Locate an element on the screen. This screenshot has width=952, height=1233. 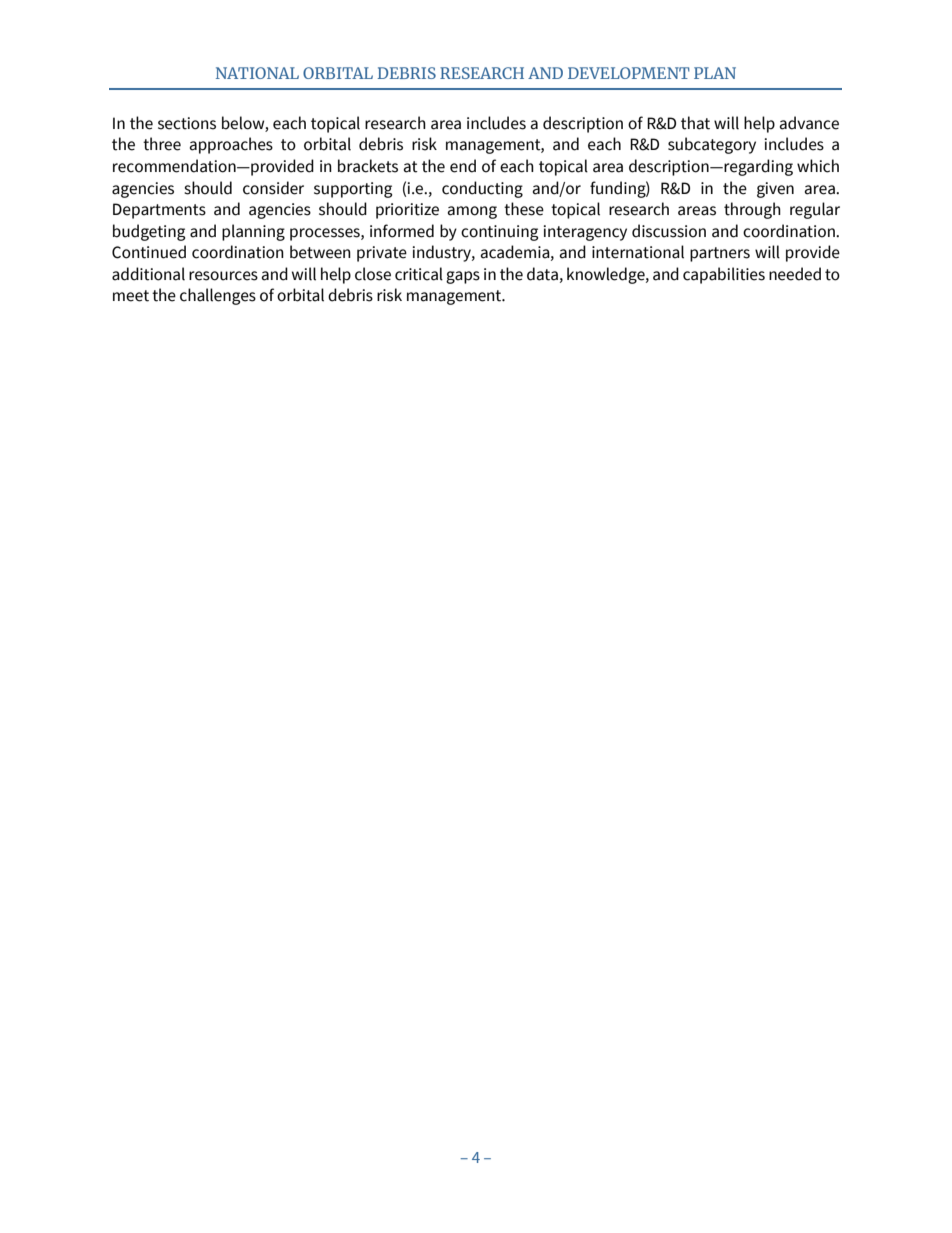
challenges is located at coordinates (218, 296).
